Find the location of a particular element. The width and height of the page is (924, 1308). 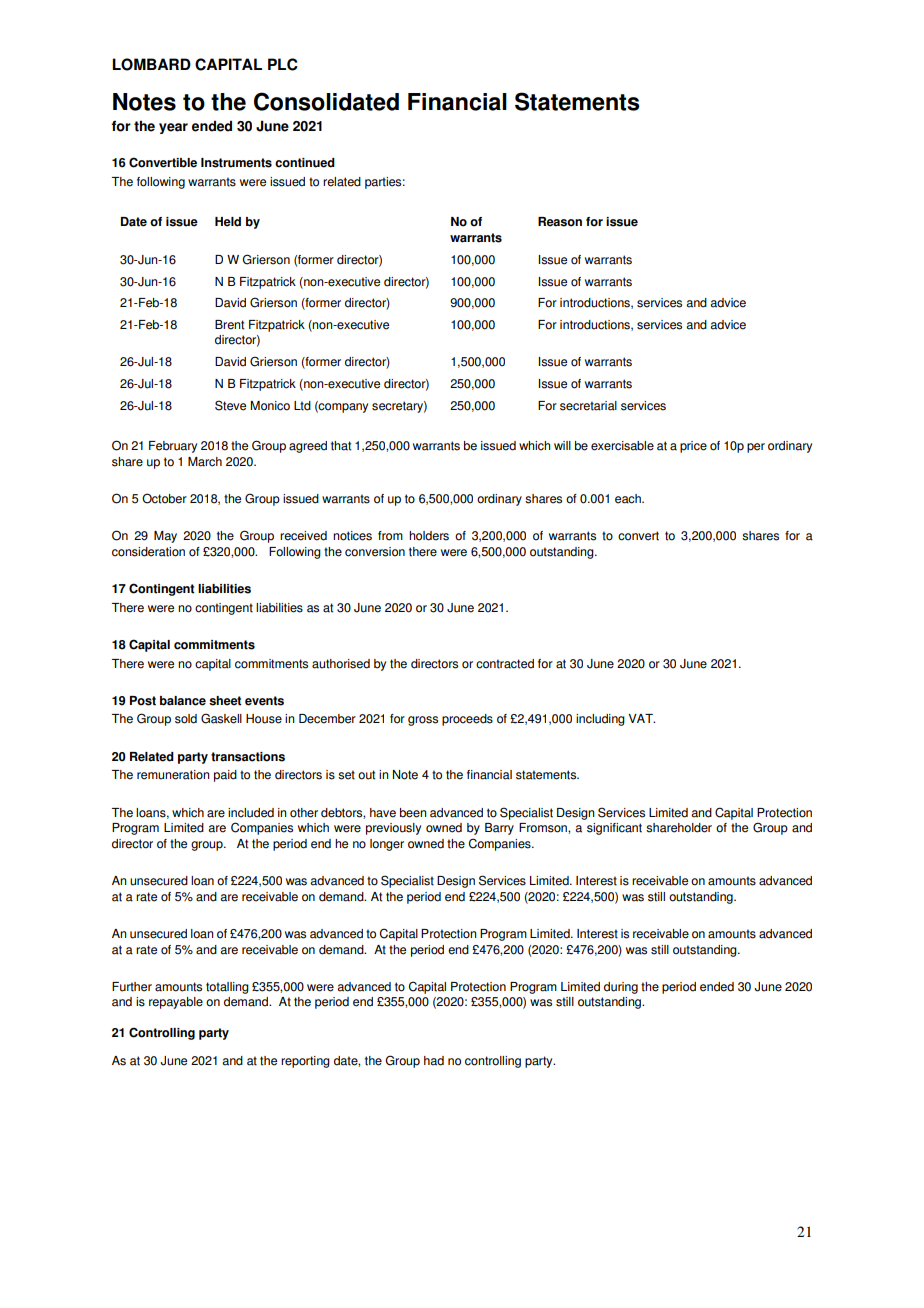

Reason is located at coordinates (560, 222).
